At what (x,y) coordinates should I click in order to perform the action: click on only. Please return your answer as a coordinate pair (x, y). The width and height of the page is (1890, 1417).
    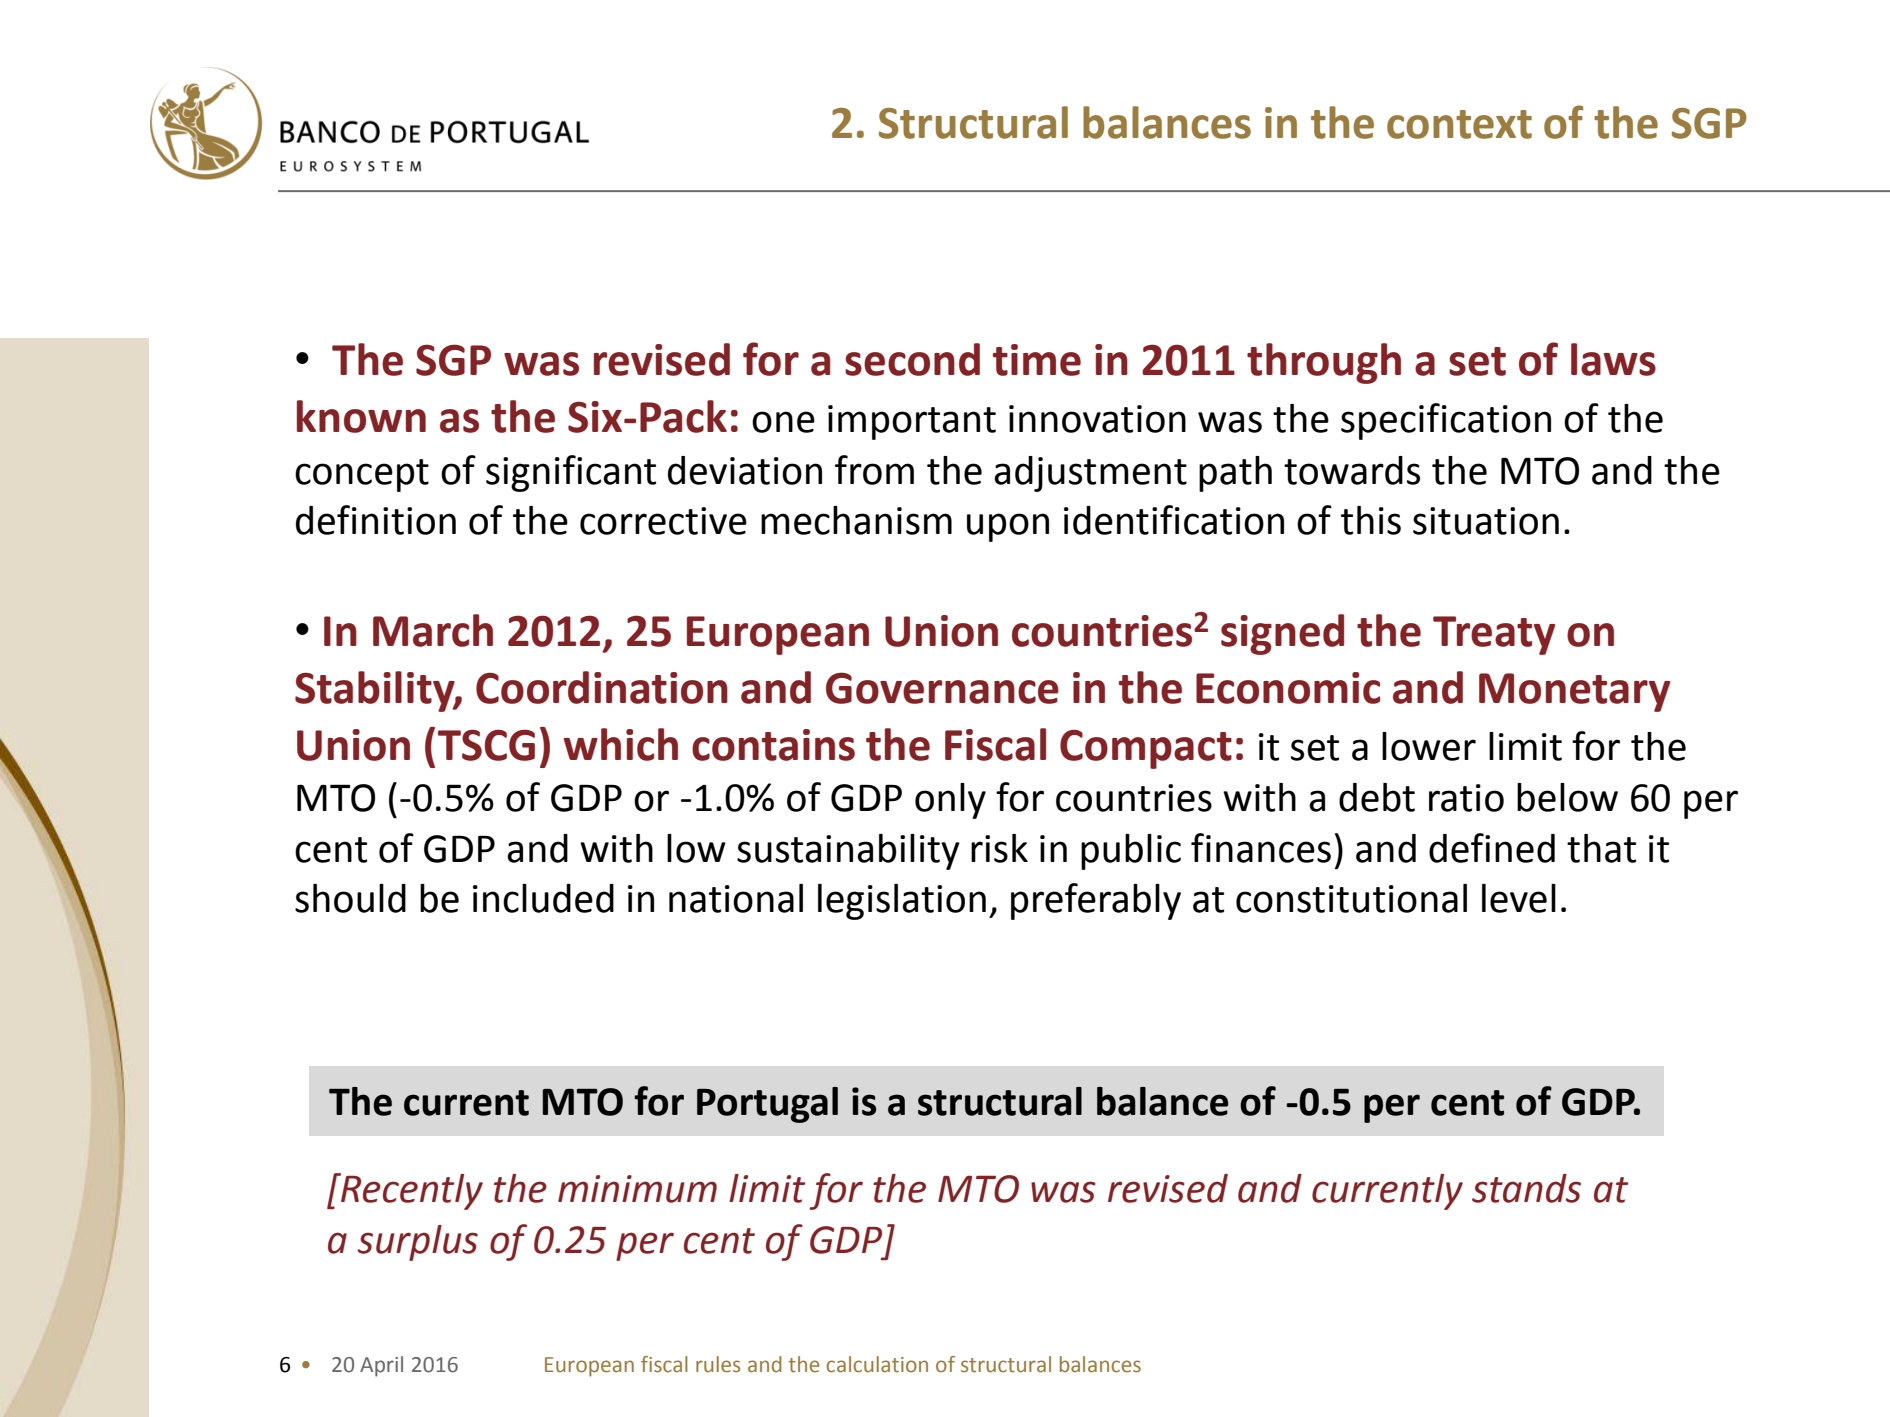
    Looking at the image, I should click on (950, 801).
